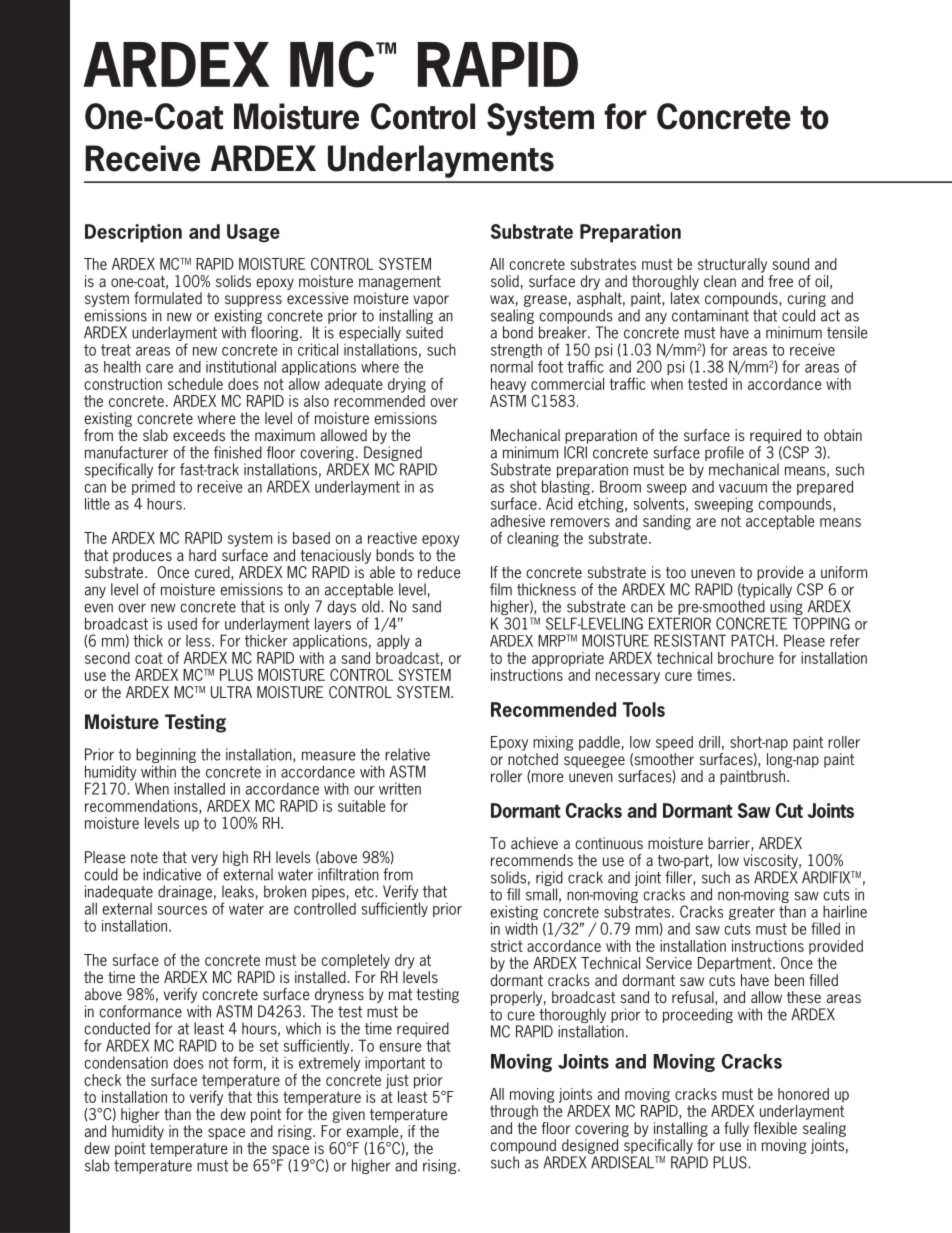 This document has width=952, height=1233. I want to click on PATCH, so click(752, 640).
